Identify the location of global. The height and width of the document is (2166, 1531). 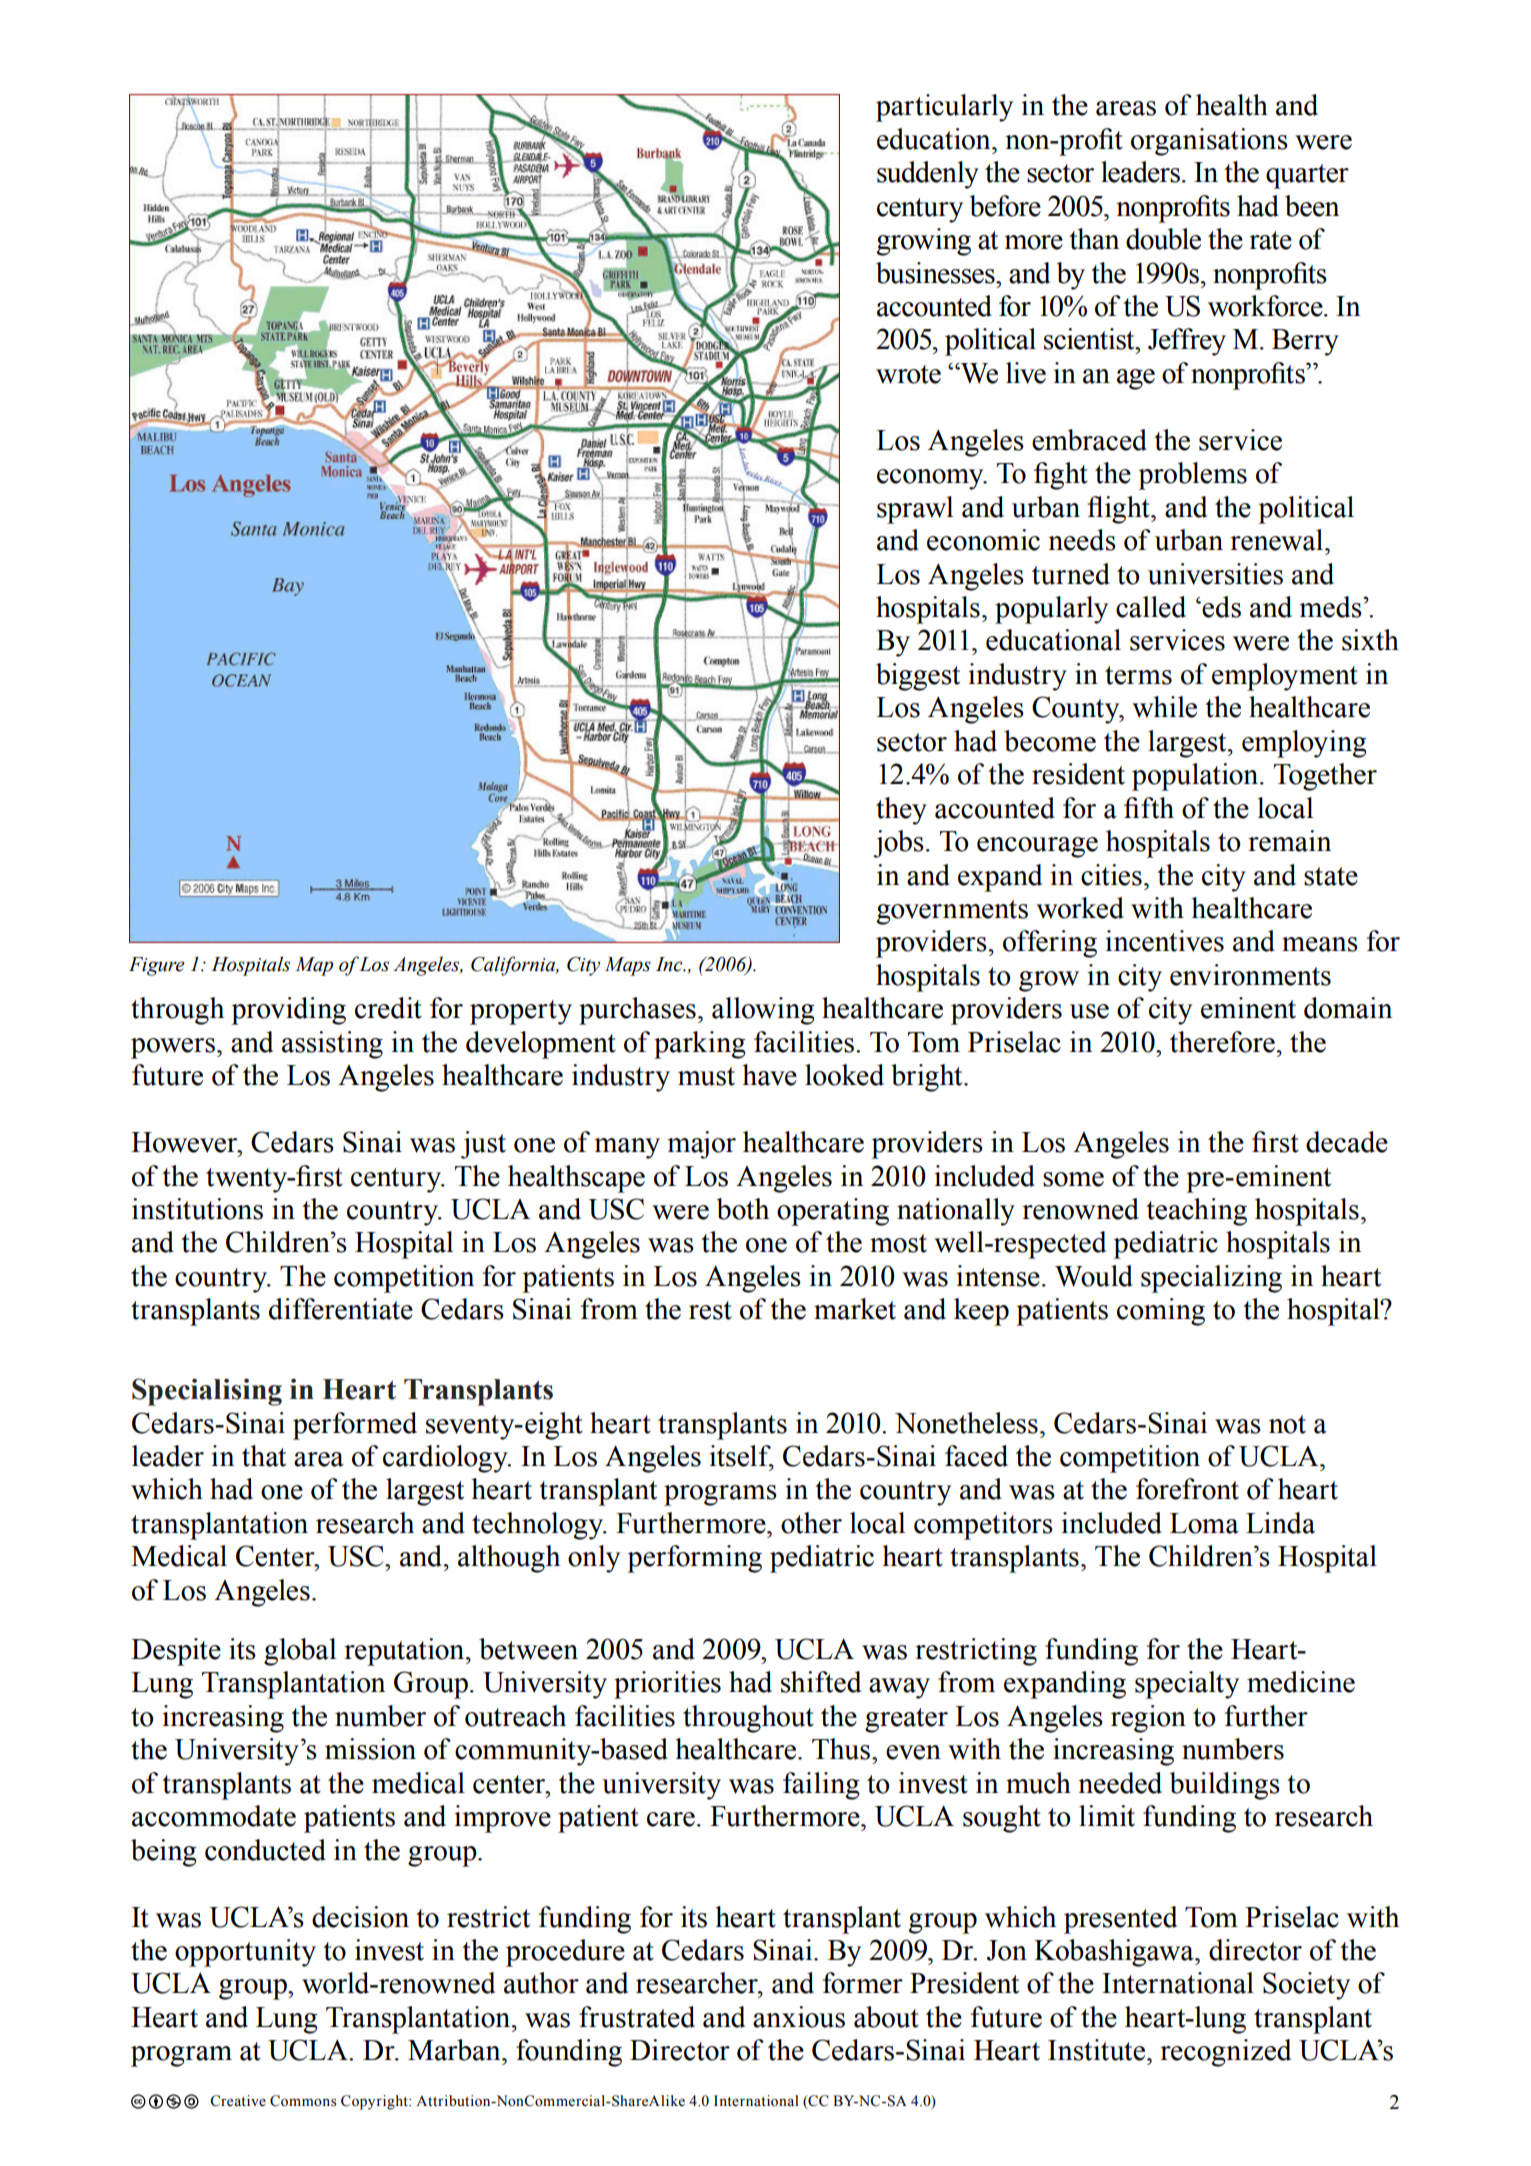
(300, 1652).
